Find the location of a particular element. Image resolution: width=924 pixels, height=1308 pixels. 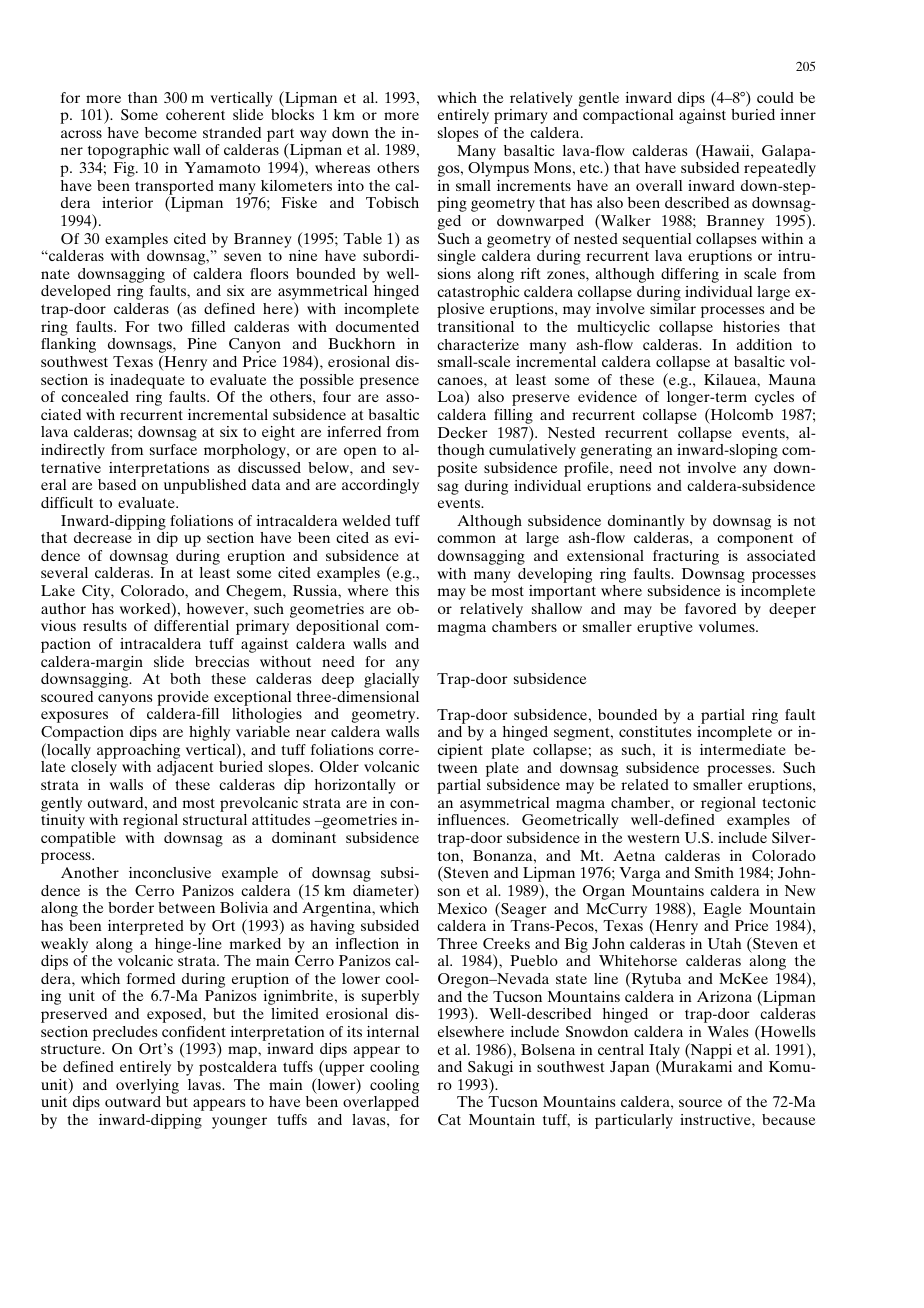

could is located at coordinates (775, 97).
